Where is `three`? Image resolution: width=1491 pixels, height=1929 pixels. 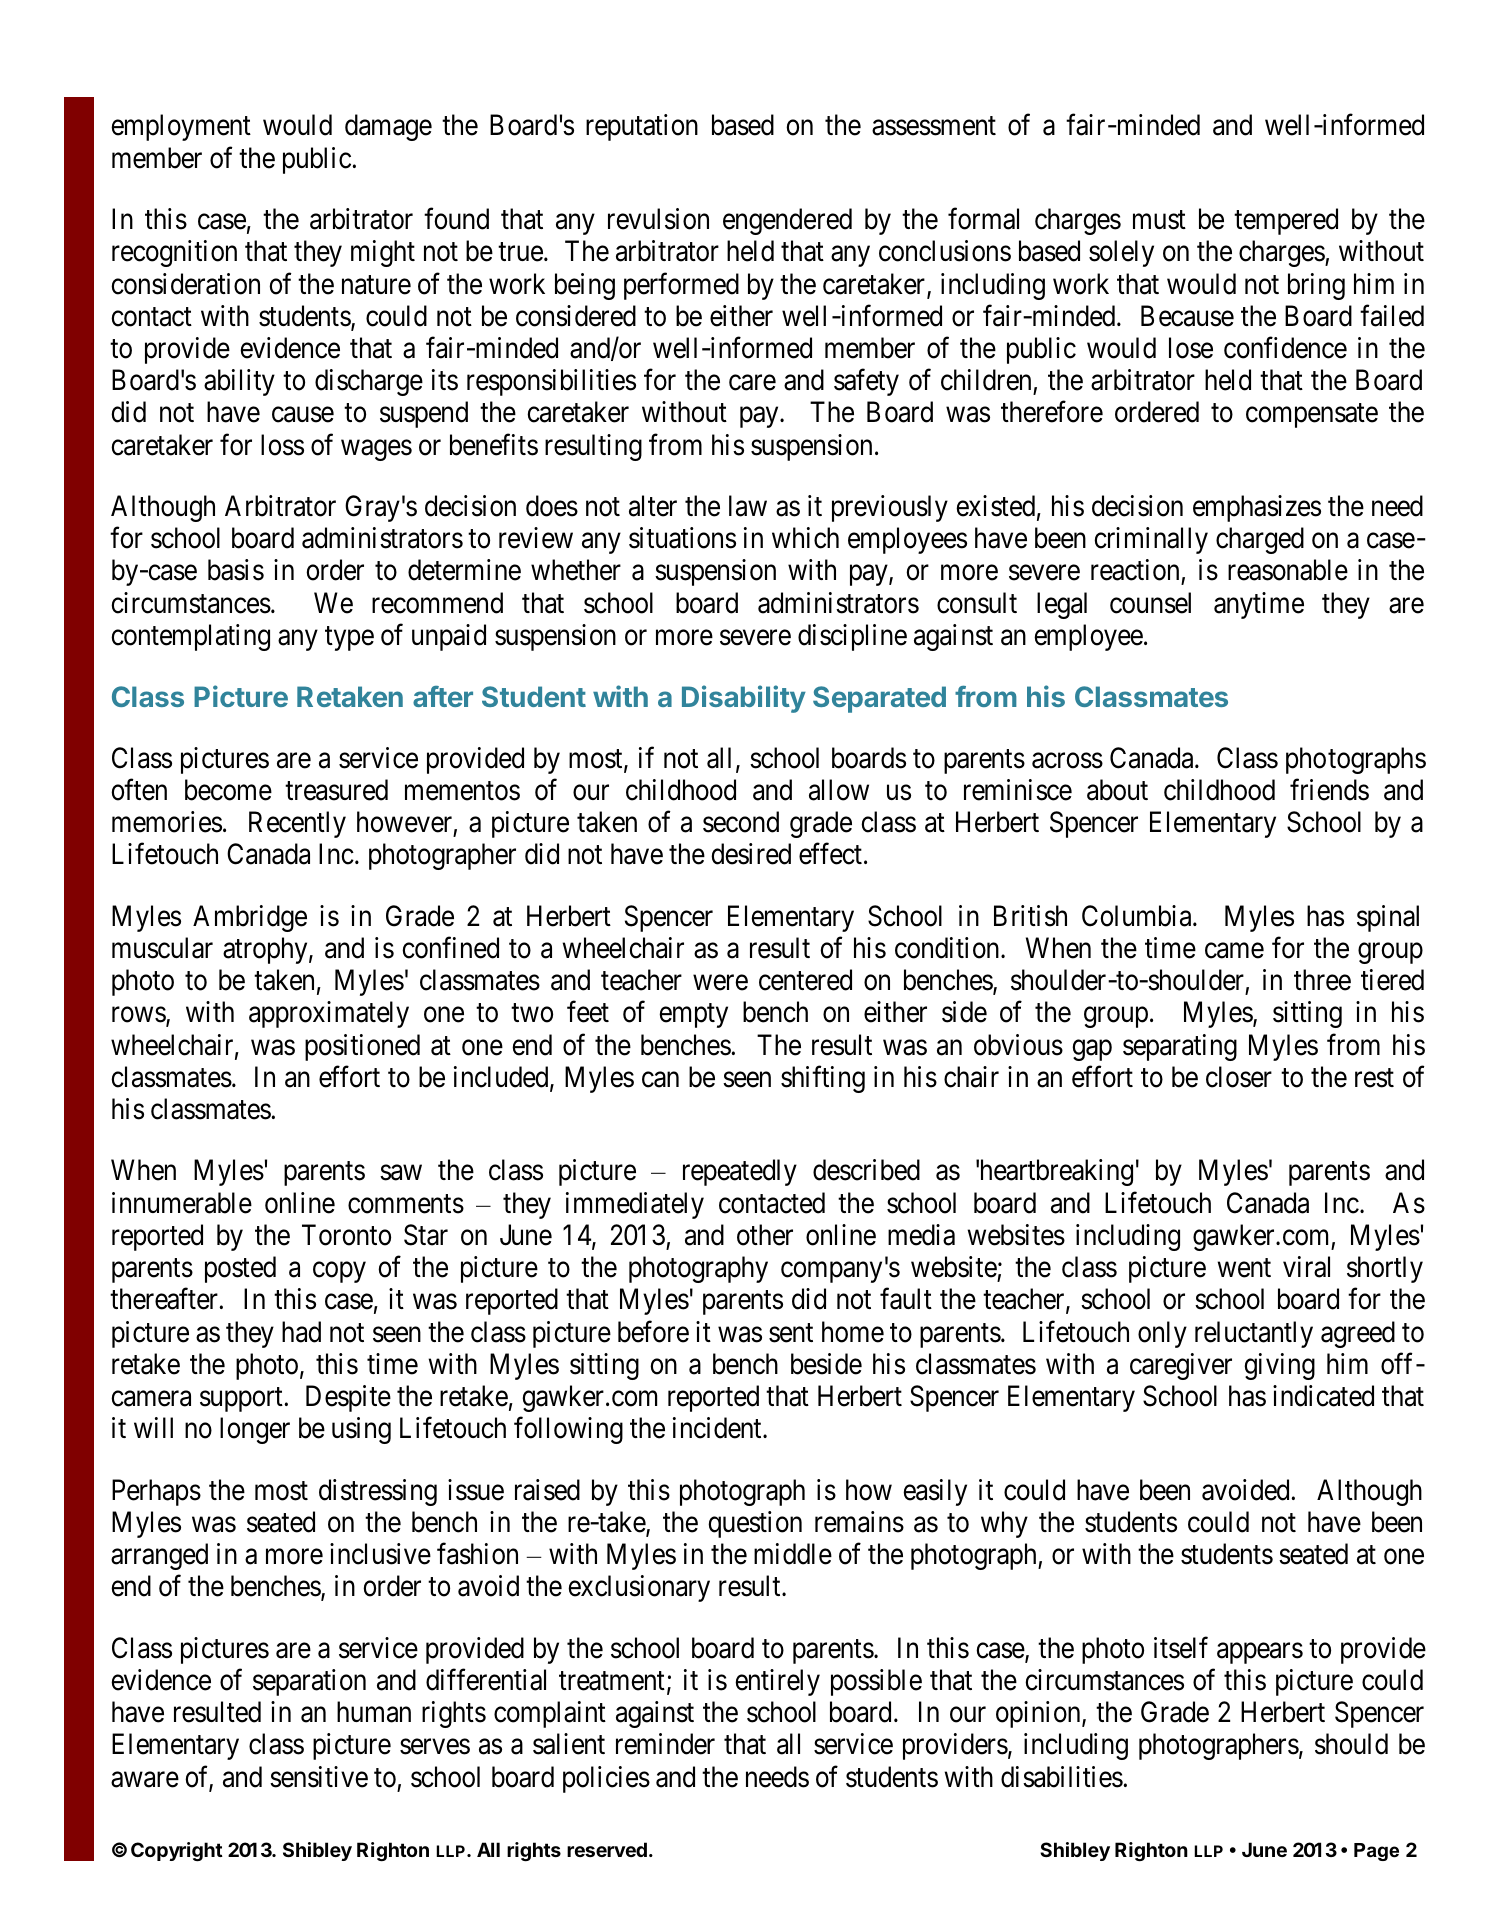
three is located at coordinates (1322, 980).
